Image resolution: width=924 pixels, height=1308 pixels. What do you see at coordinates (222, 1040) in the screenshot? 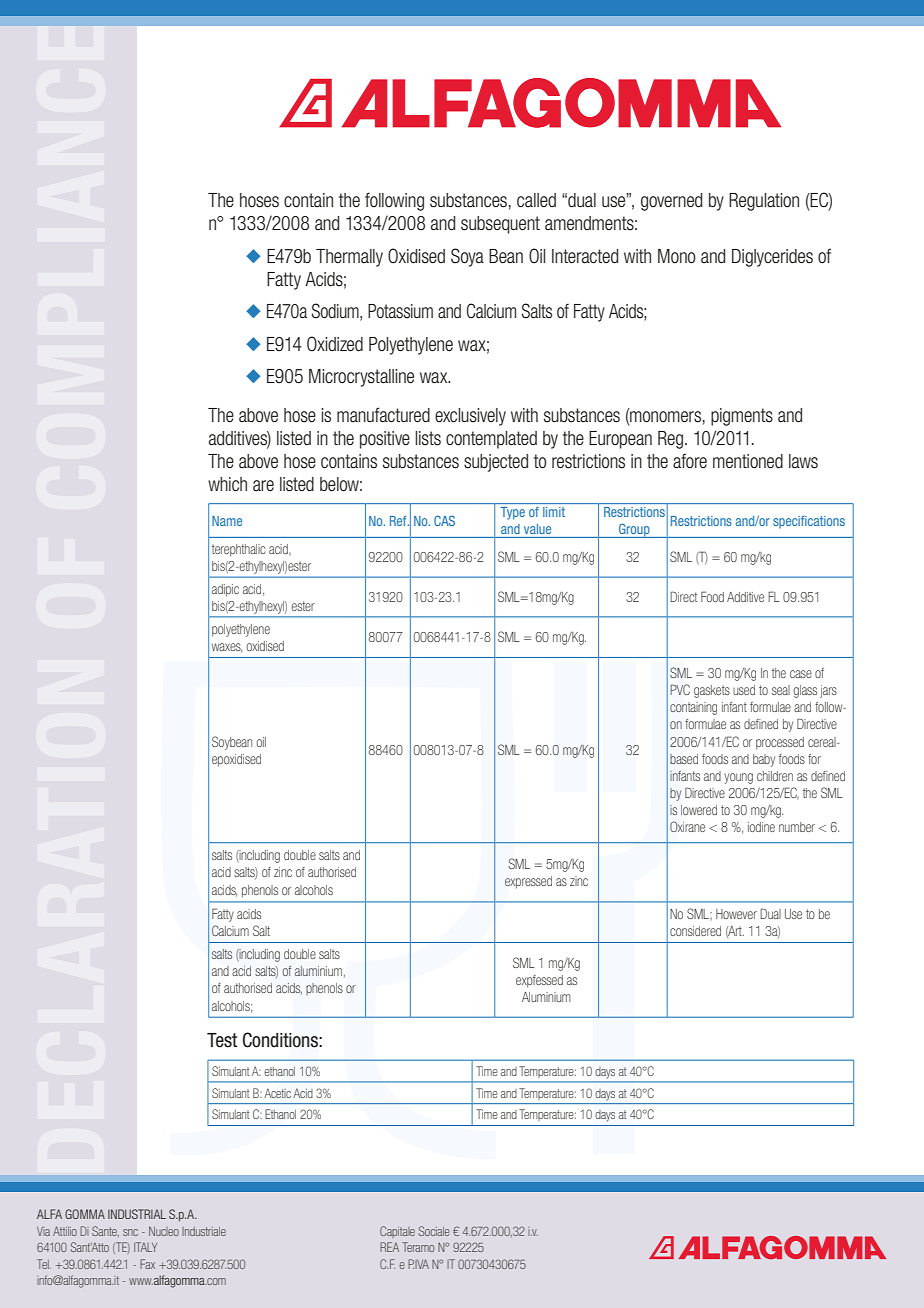
I see `Test` at bounding box center [222, 1040].
